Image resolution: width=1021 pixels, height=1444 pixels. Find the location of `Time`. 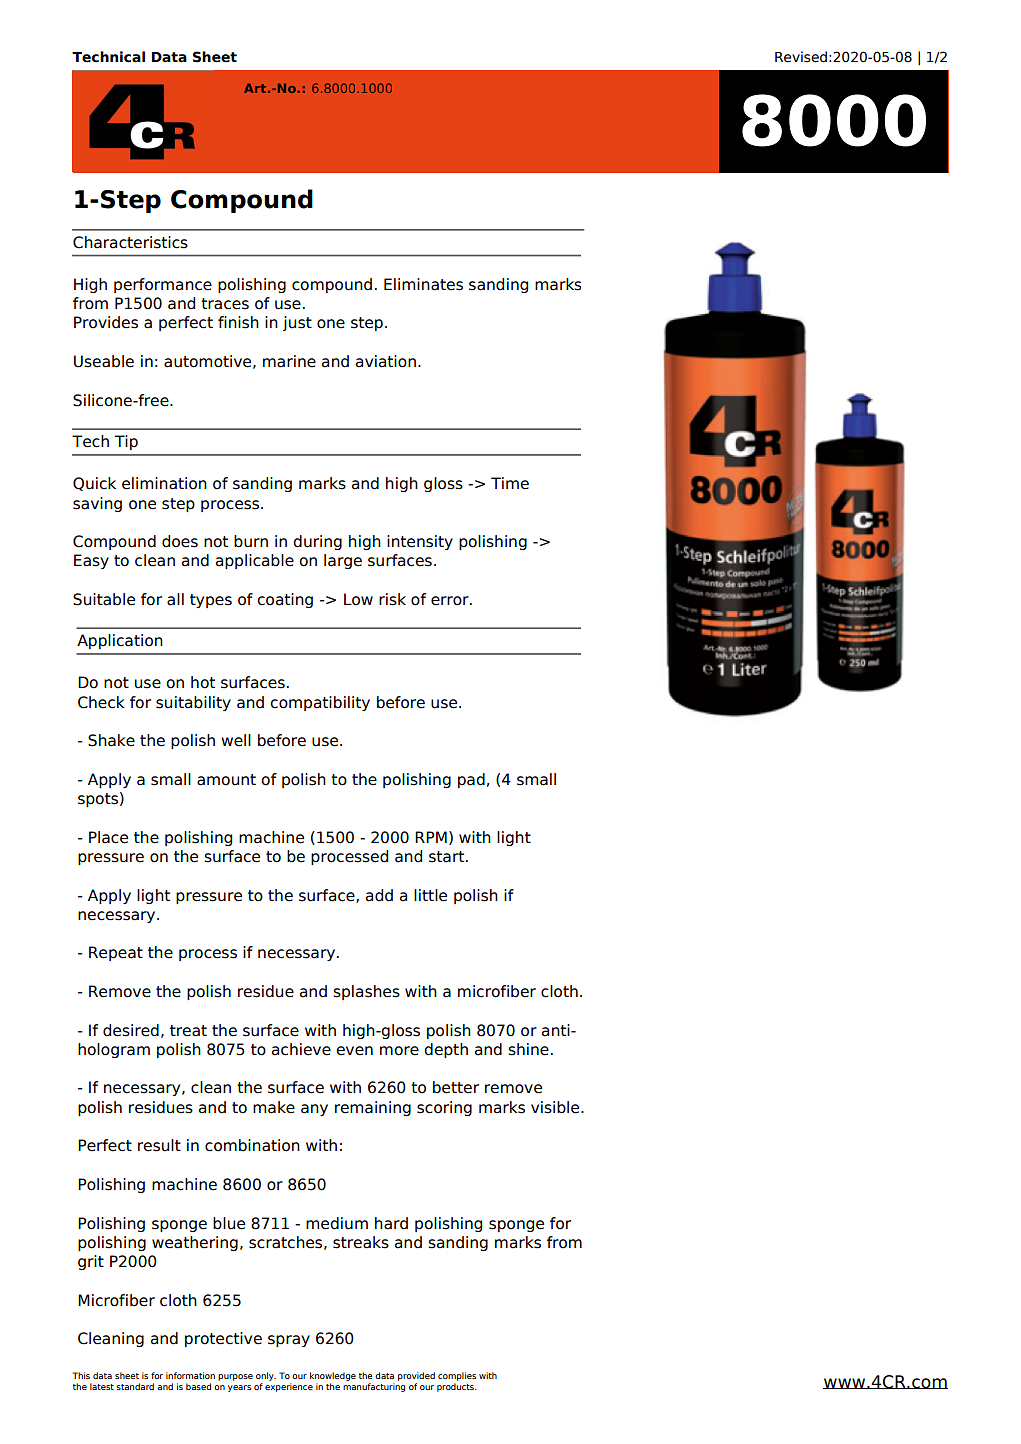

Time is located at coordinates (510, 483).
